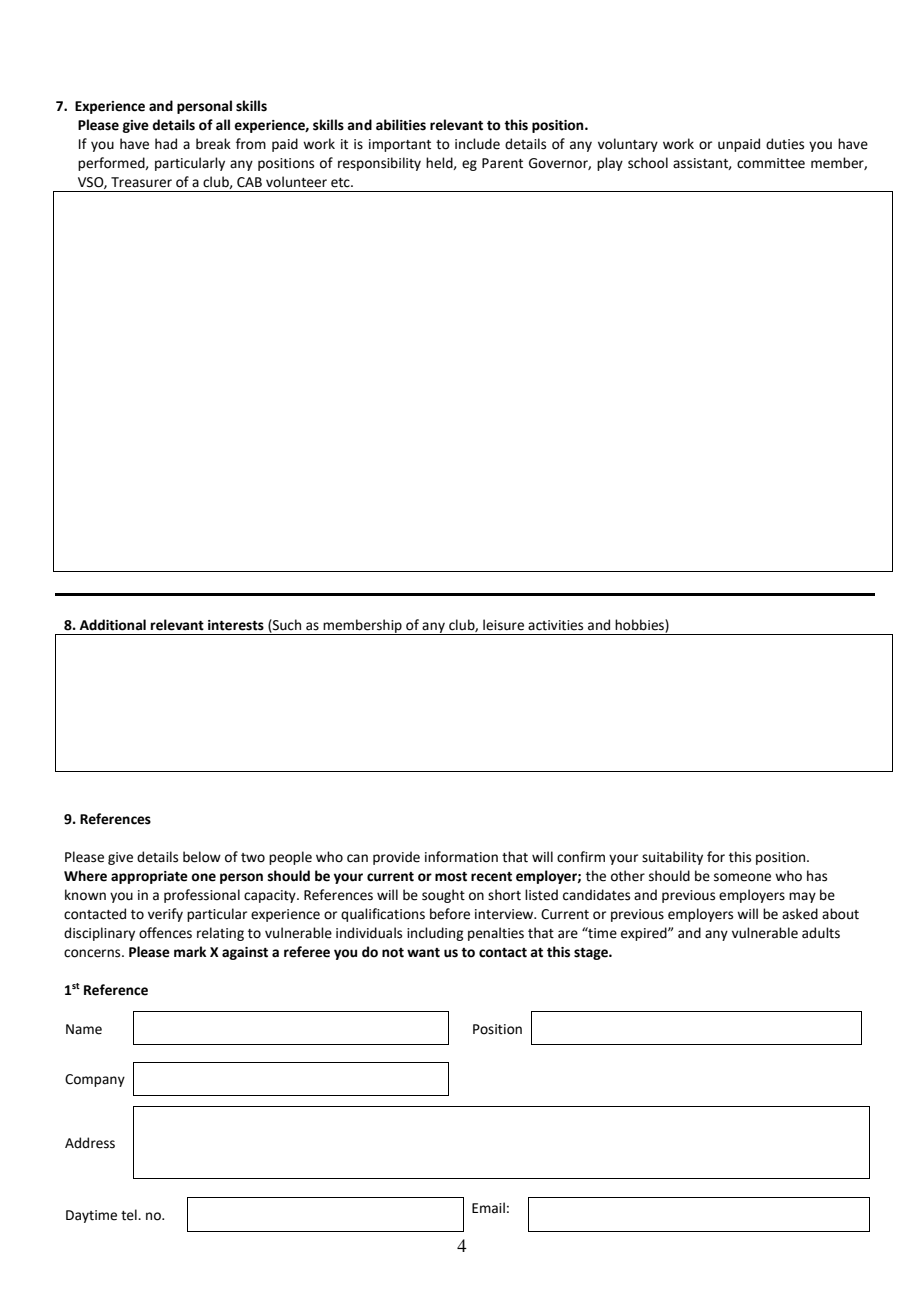 The image size is (924, 1308). What do you see at coordinates (236, 625) in the document?
I see `interests` at bounding box center [236, 625].
